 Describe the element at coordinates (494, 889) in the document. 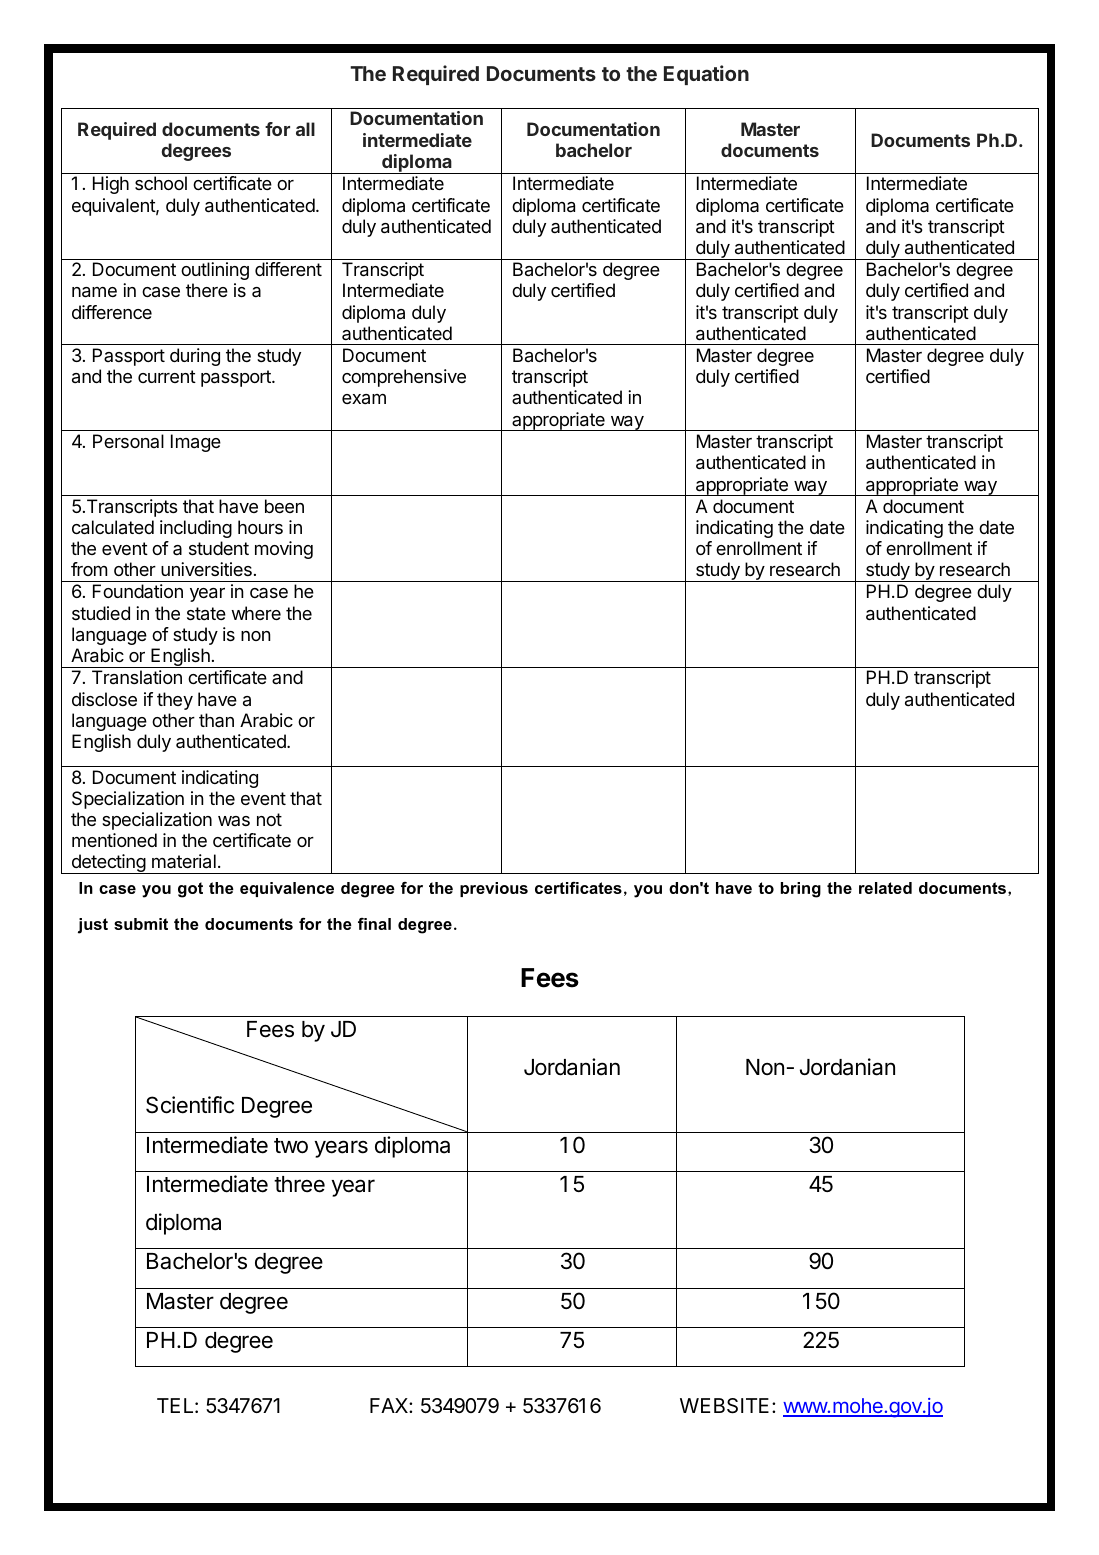

I see `previous` at that location.
